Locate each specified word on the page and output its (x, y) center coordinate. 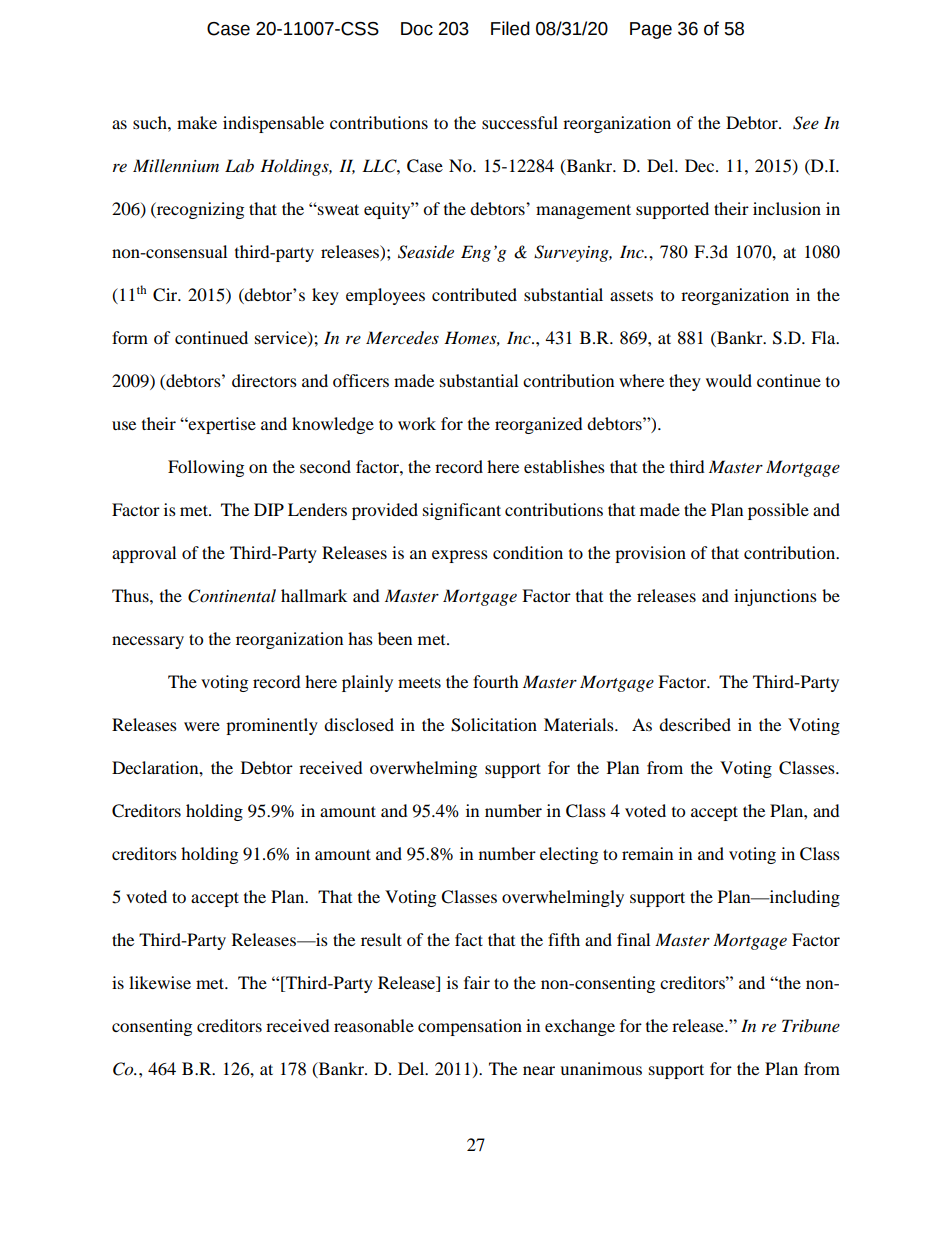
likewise (160, 982)
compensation (470, 1027)
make (197, 122)
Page (651, 30)
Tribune (811, 1025)
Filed (510, 28)
